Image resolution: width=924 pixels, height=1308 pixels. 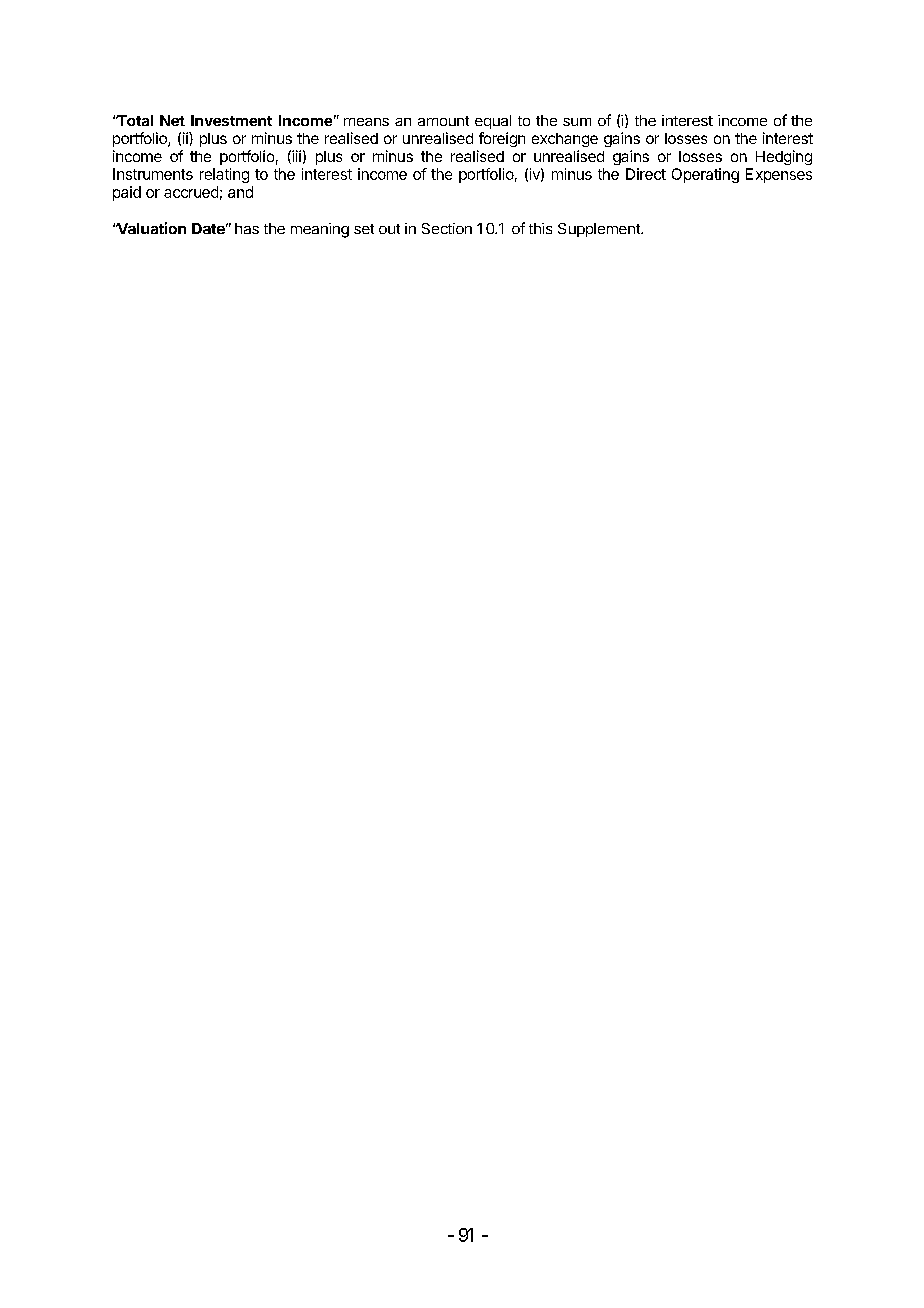 I want to click on Section, so click(x=447, y=228).
